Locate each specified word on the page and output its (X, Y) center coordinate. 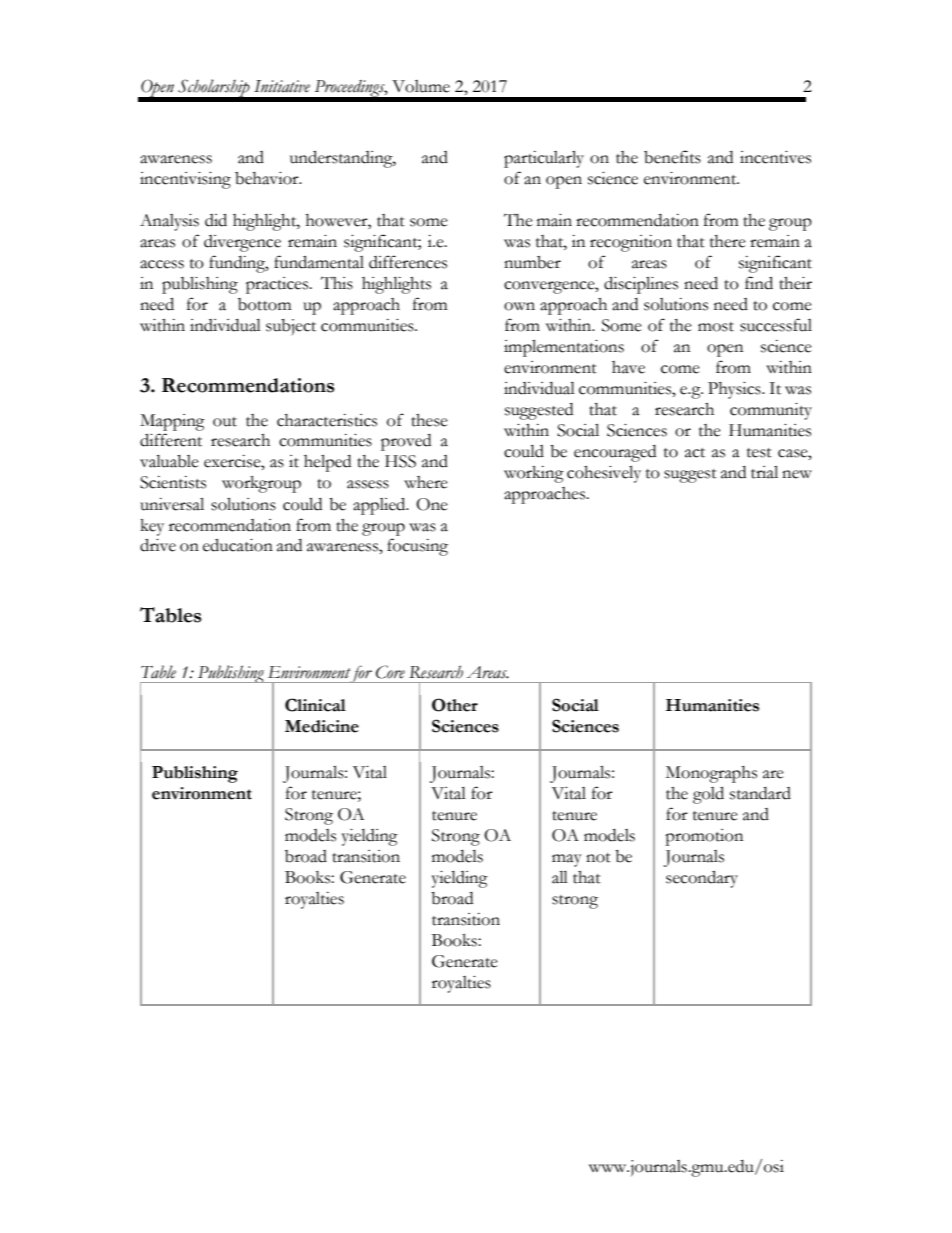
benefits (672, 157)
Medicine (322, 726)
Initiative (282, 86)
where (426, 482)
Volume (421, 86)
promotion (704, 837)
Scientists (173, 482)
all (560, 877)
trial (764, 472)
